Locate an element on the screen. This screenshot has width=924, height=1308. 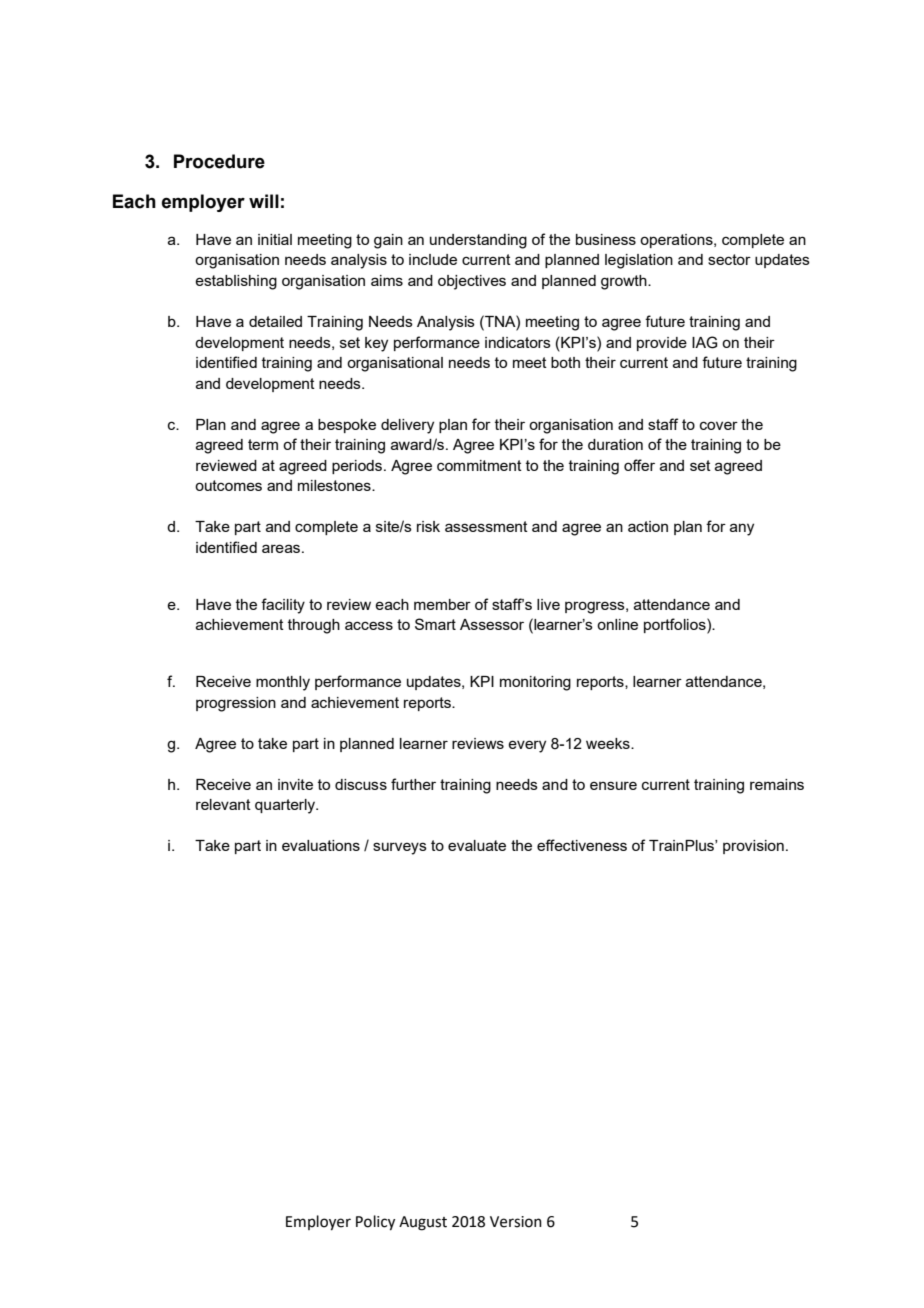
evaluations is located at coordinates (321, 845).
